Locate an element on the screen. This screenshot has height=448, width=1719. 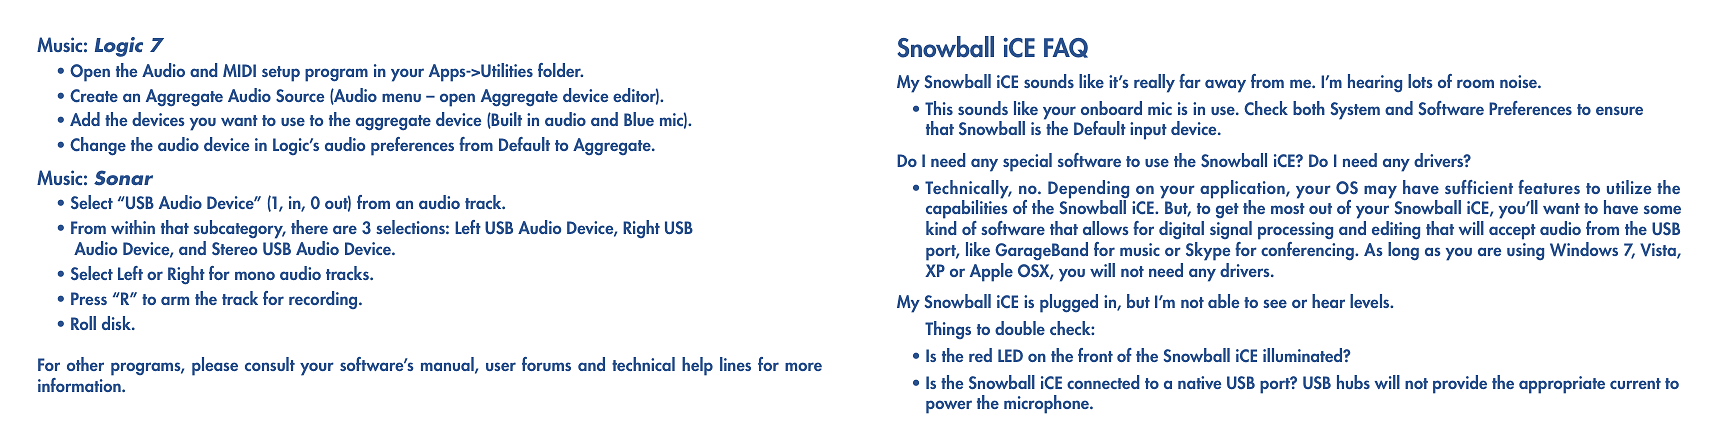
capabilities is located at coordinates (967, 210).
